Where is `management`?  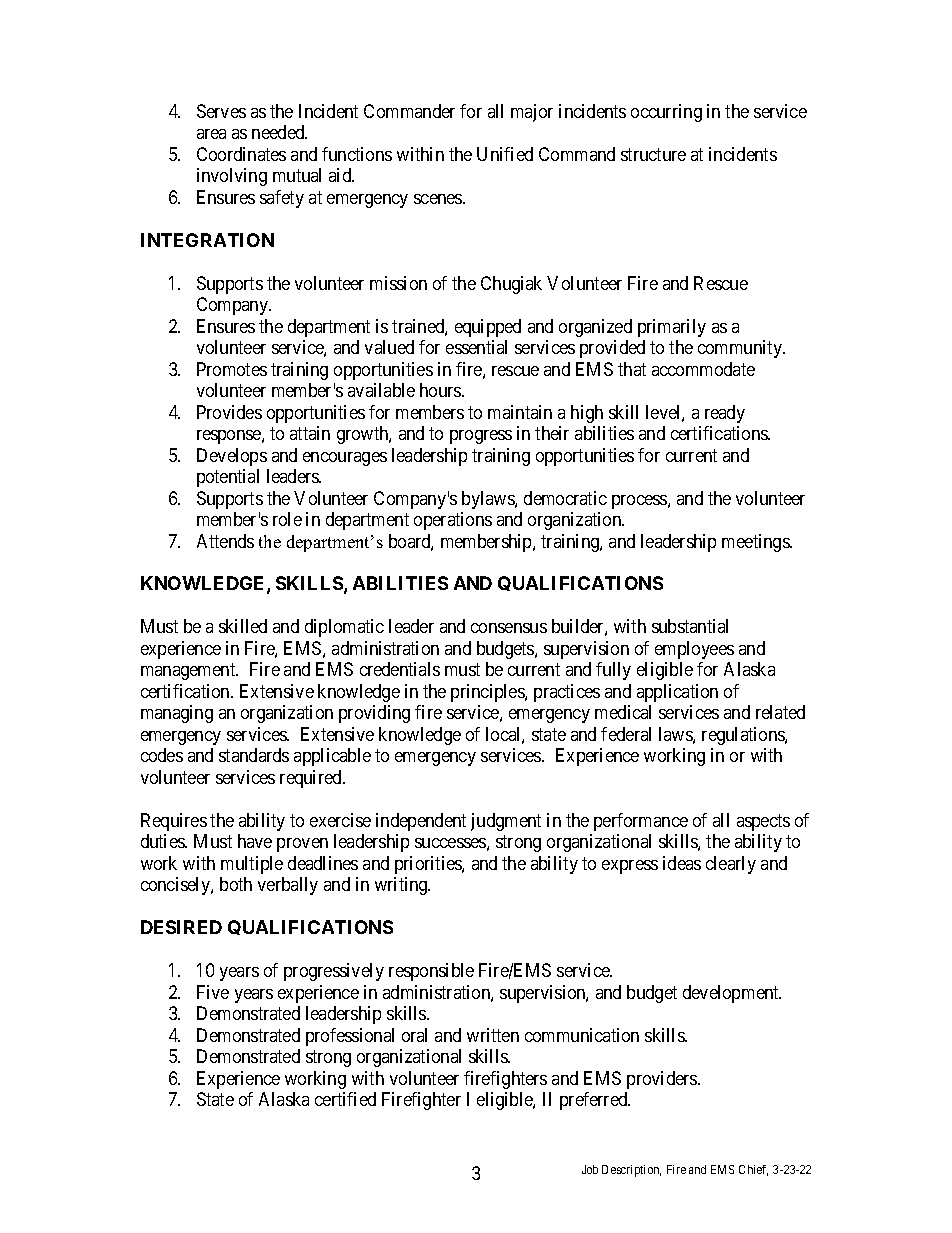
management is located at coordinates (189, 672).
